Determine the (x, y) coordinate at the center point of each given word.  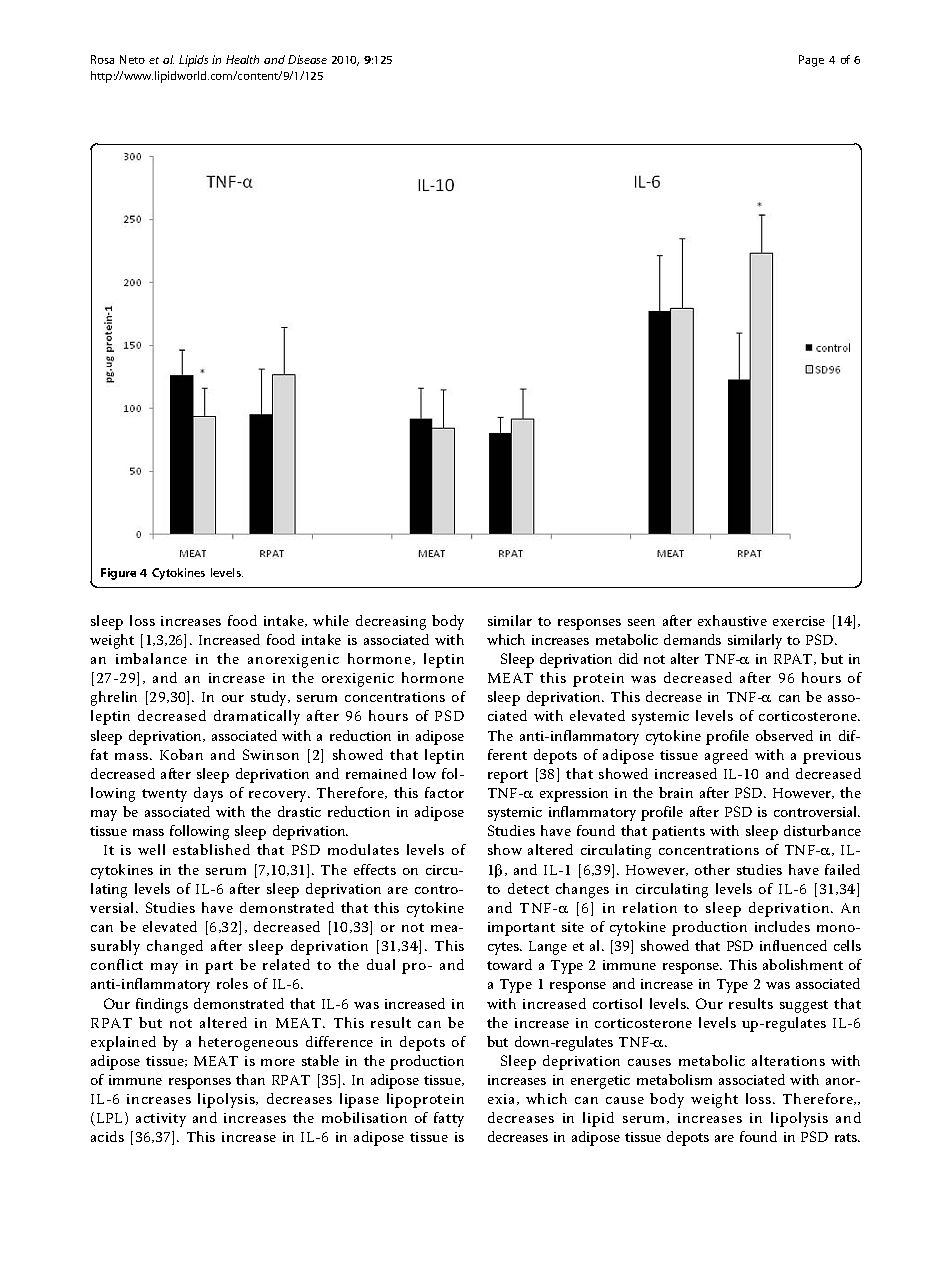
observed (784, 735)
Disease (307, 59)
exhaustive (732, 620)
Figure (118, 574)
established (211, 849)
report (508, 776)
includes (782, 926)
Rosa (102, 59)
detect (528, 888)
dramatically (257, 717)
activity (161, 1120)
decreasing (391, 622)
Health (242, 59)
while (331, 620)
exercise (799, 621)
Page (811, 61)
